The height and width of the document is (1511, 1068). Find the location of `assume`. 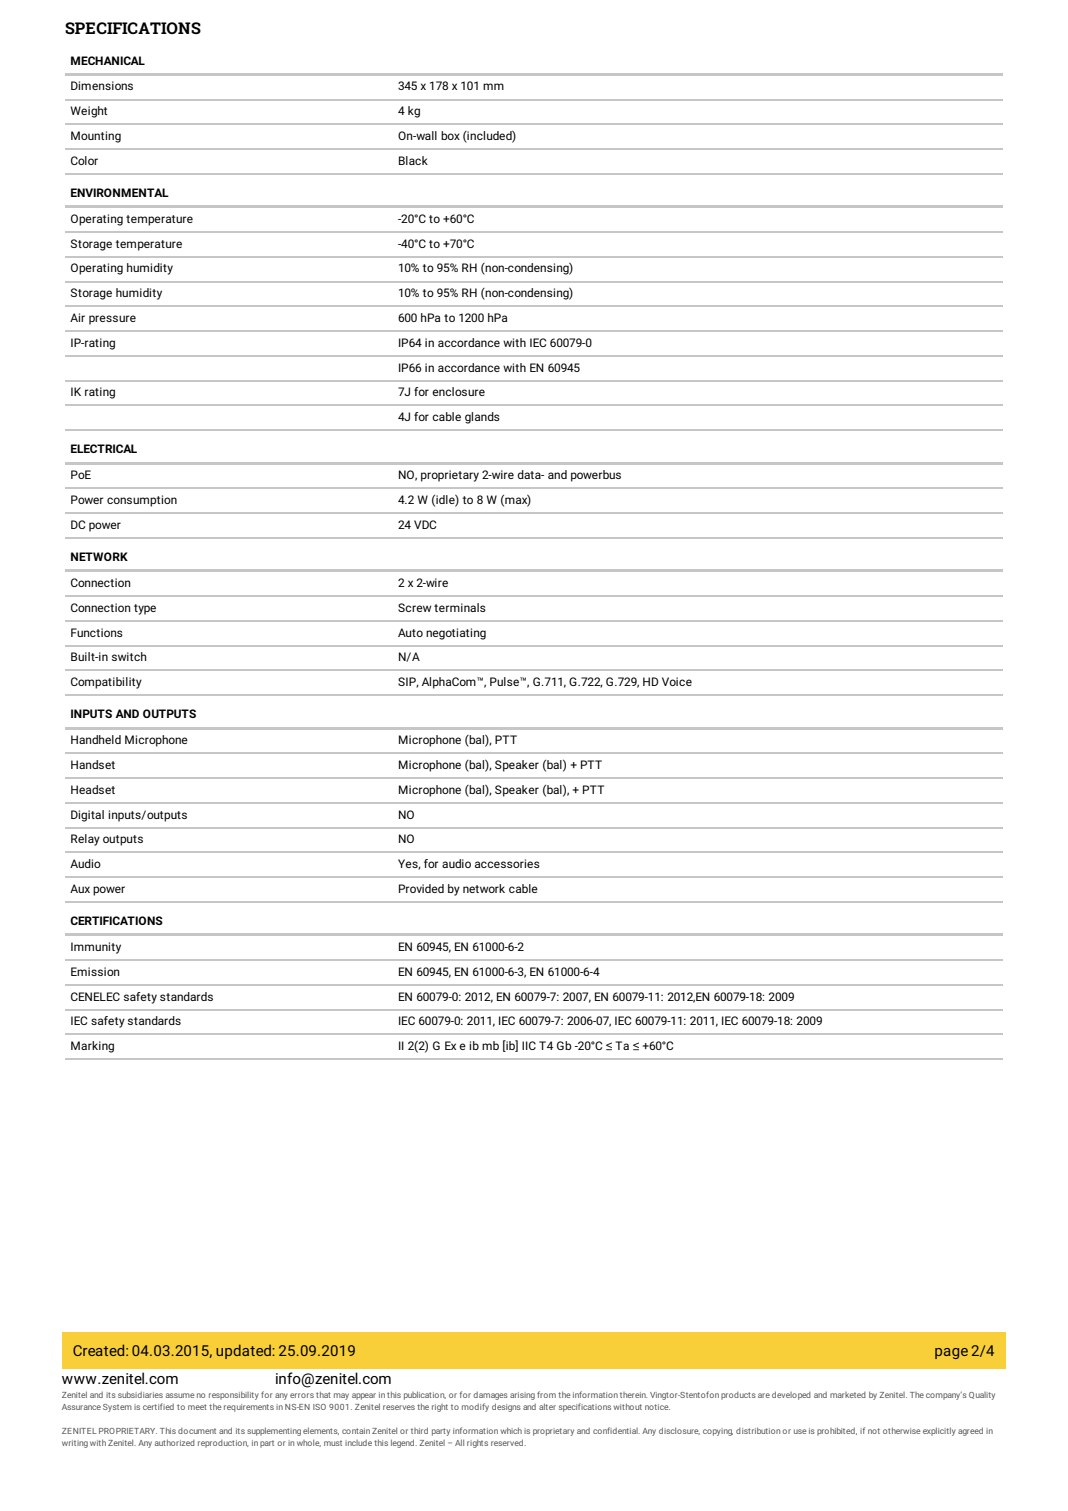

assume is located at coordinates (180, 1395).
